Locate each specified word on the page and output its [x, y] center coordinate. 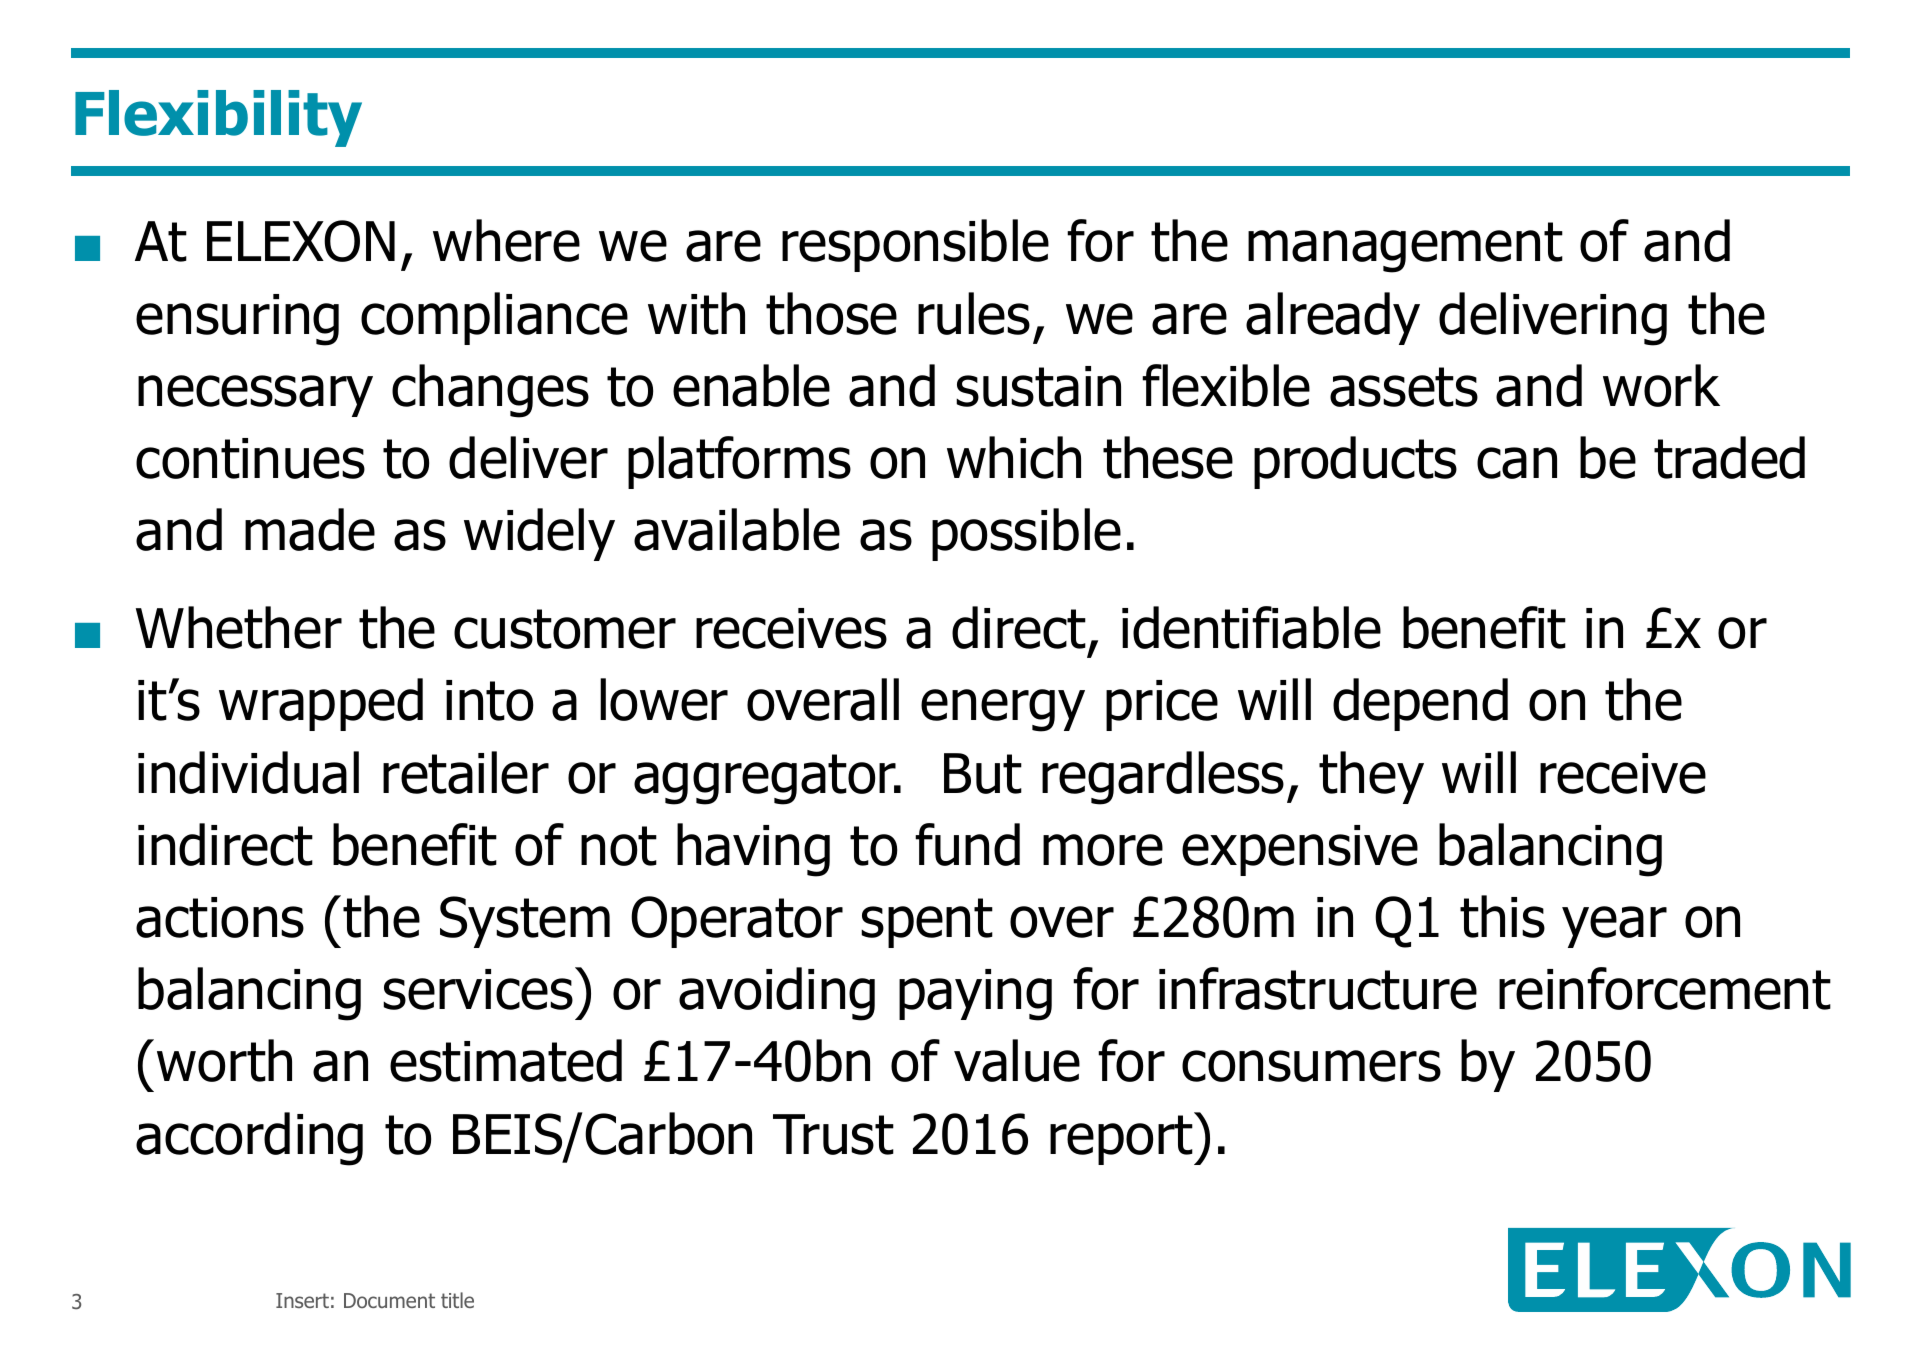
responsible [915, 245]
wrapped [321, 704]
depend [1420, 704]
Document [389, 1300]
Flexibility [218, 118]
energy [1003, 710]
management [1405, 247]
